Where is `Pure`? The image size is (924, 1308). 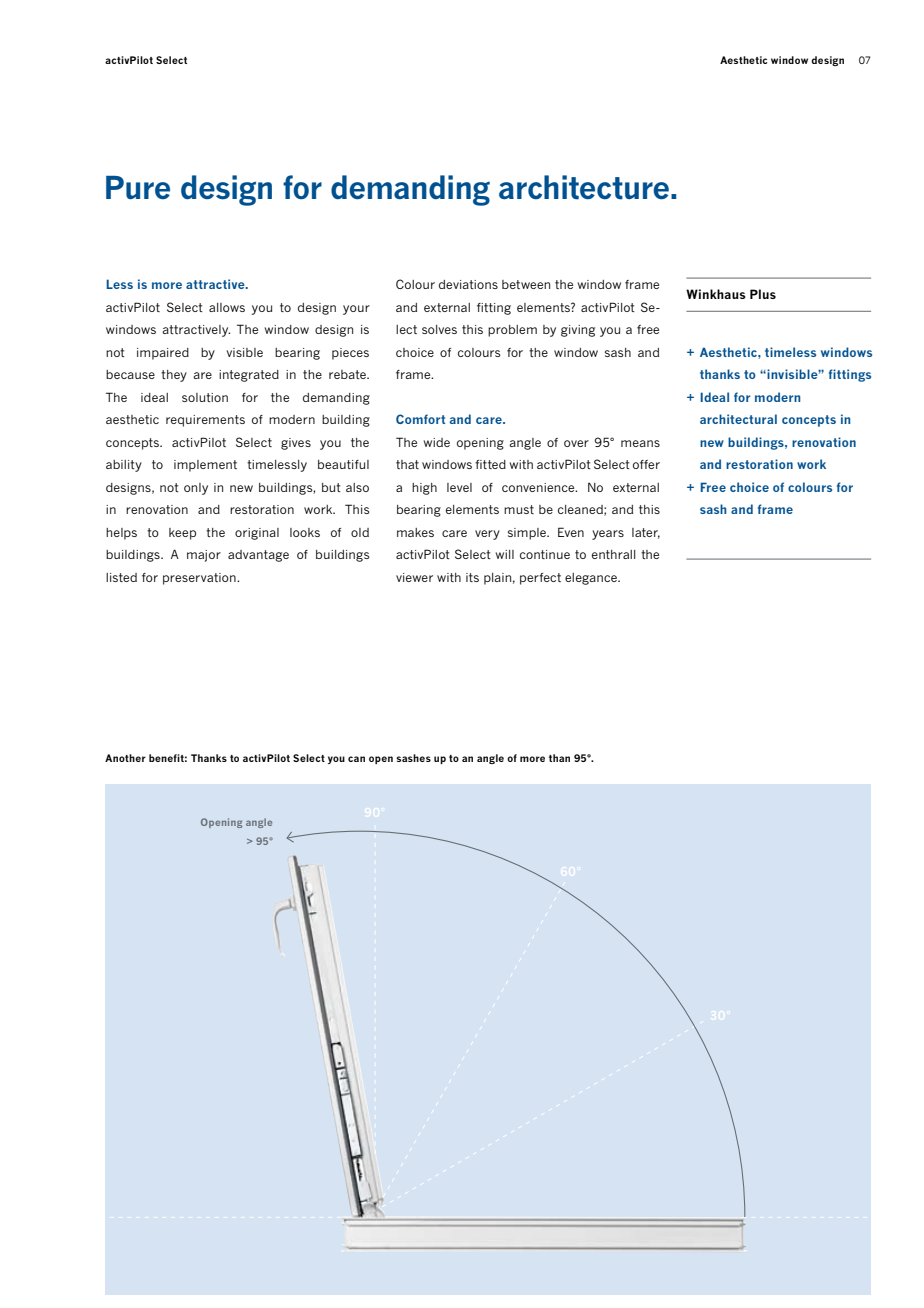
Pure is located at coordinates (138, 187).
